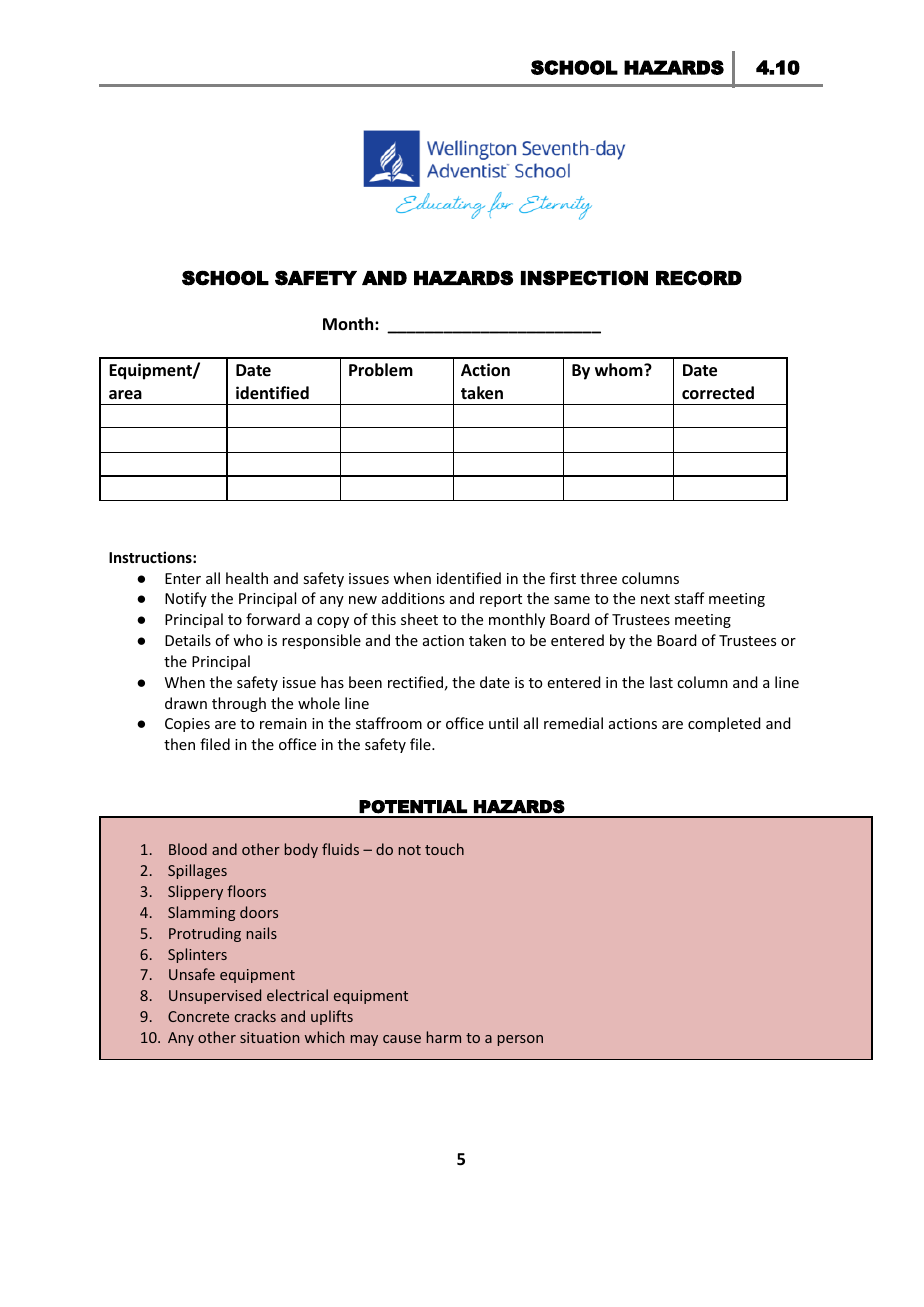 The height and width of the image is (1307, 924). Describe the element at coordinates (247, 578) in the image. I see `health` at that location.
